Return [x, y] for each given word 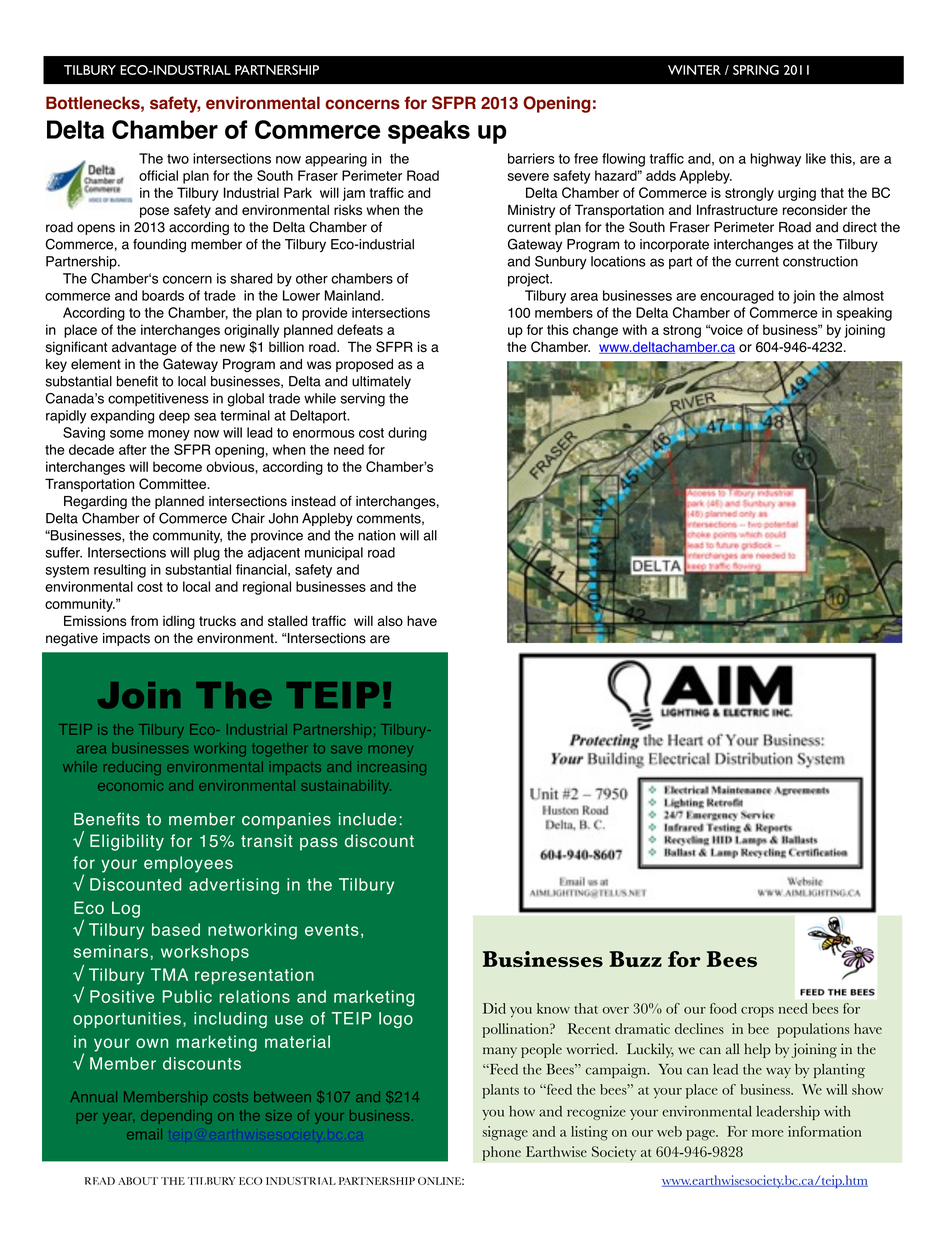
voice [725, 329]
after [133, 449]
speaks [429, 132]
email [144, 1134]
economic [130, 785]
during [407, 434]
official [158, 175]
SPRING [756, 70]
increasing [392, 768]
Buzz [635, 959]
